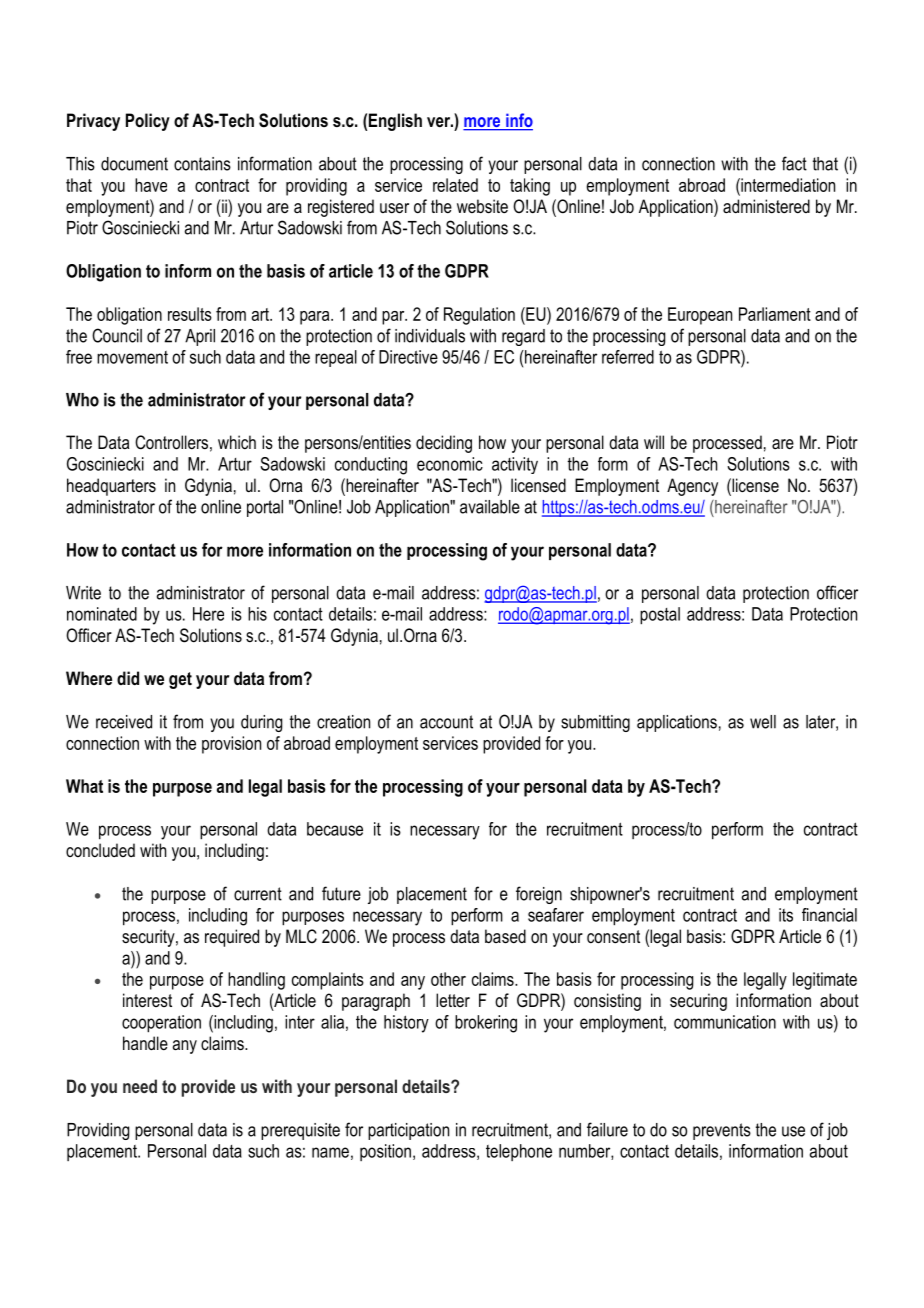 The width and height of the screenshot is (924, 1308). I want to click on will, so click(654, 442).
